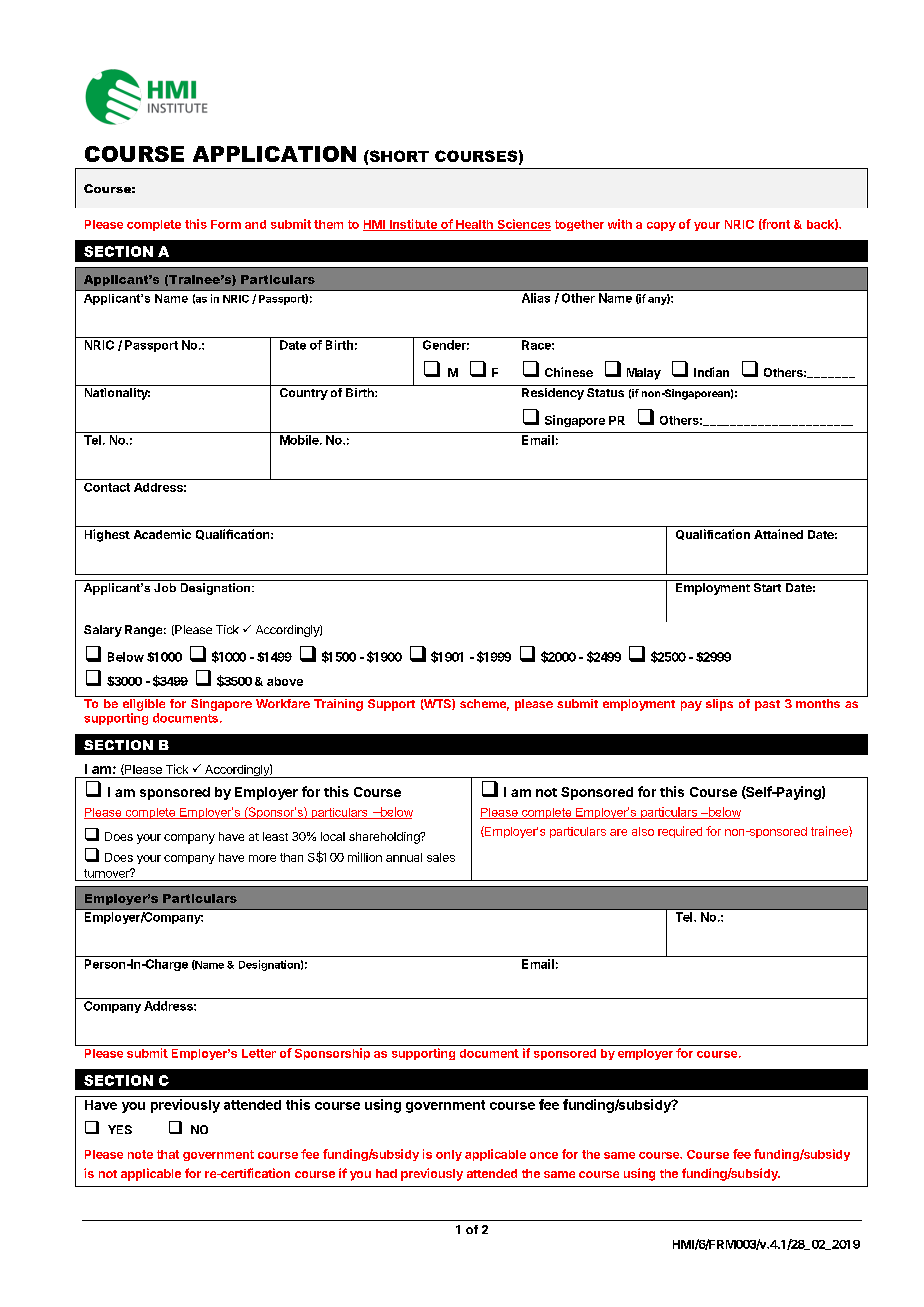 Image resolution: width=924 pixels, height=1307 pixels. What do you see at coordinates (226, 224) in the document?
I see `Form` at bounding box center [226, 224].
